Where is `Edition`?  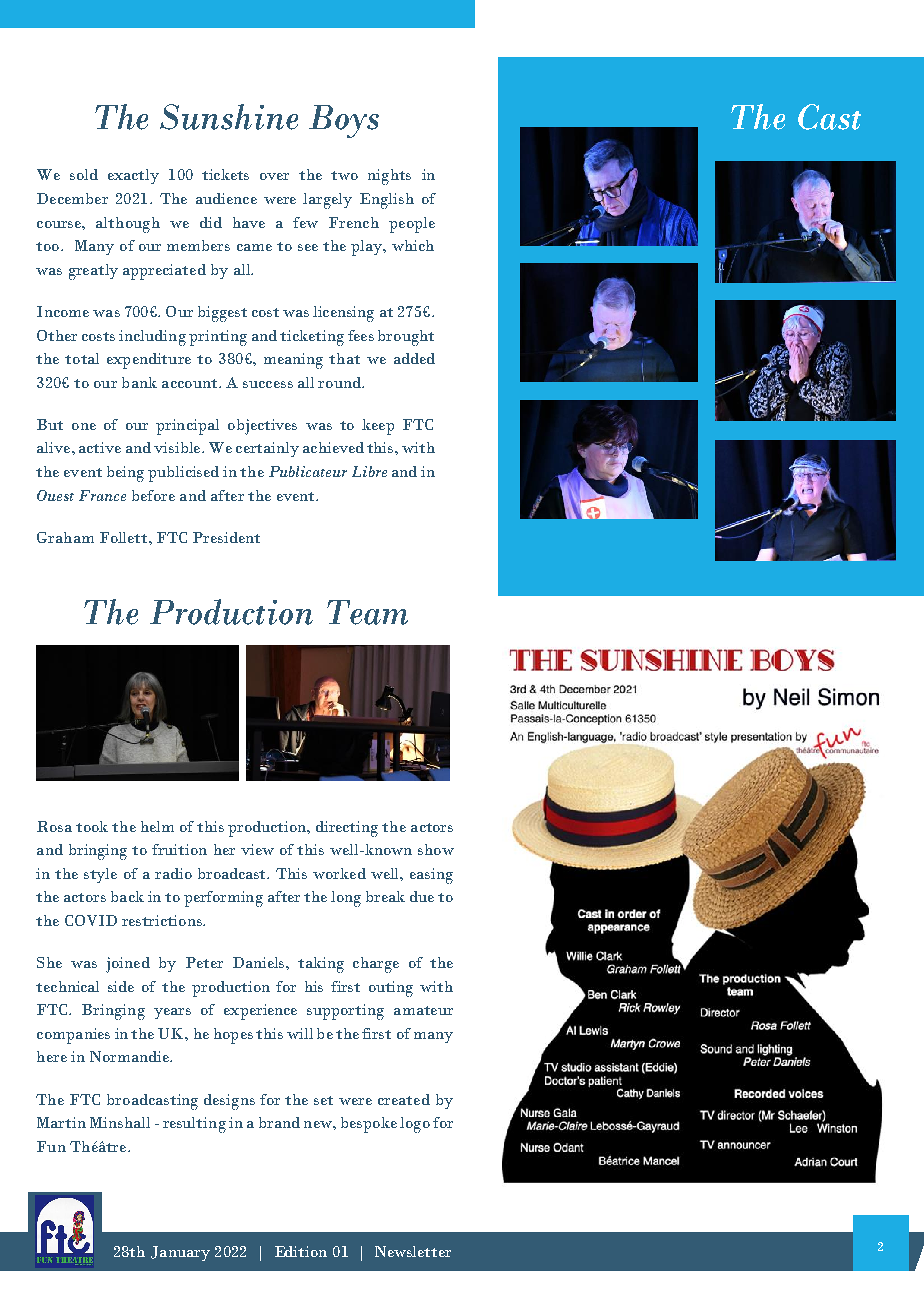
Edition is located at coordinates (301, 1251).
